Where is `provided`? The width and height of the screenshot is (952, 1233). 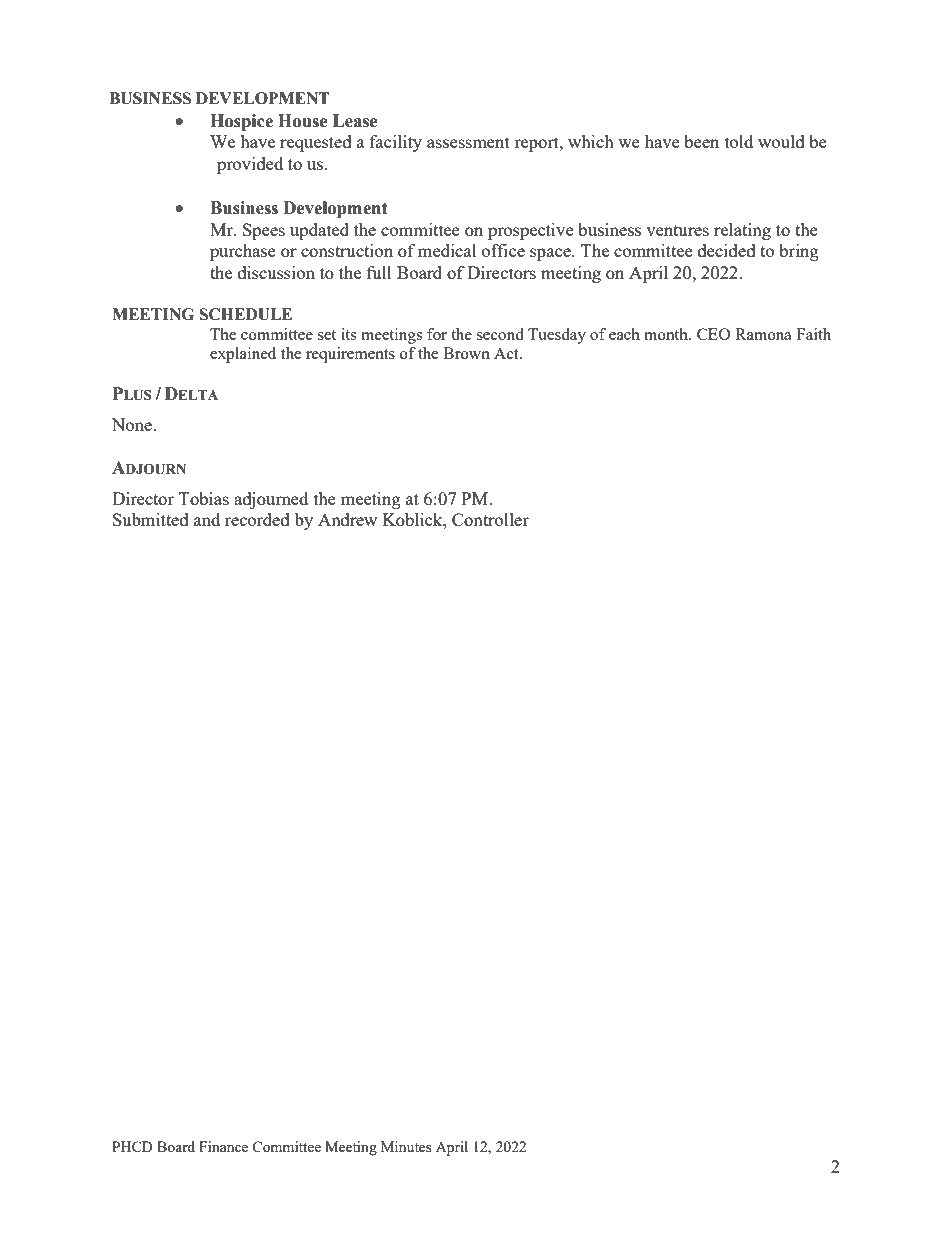 provided is located at coordinates (250, 165).
